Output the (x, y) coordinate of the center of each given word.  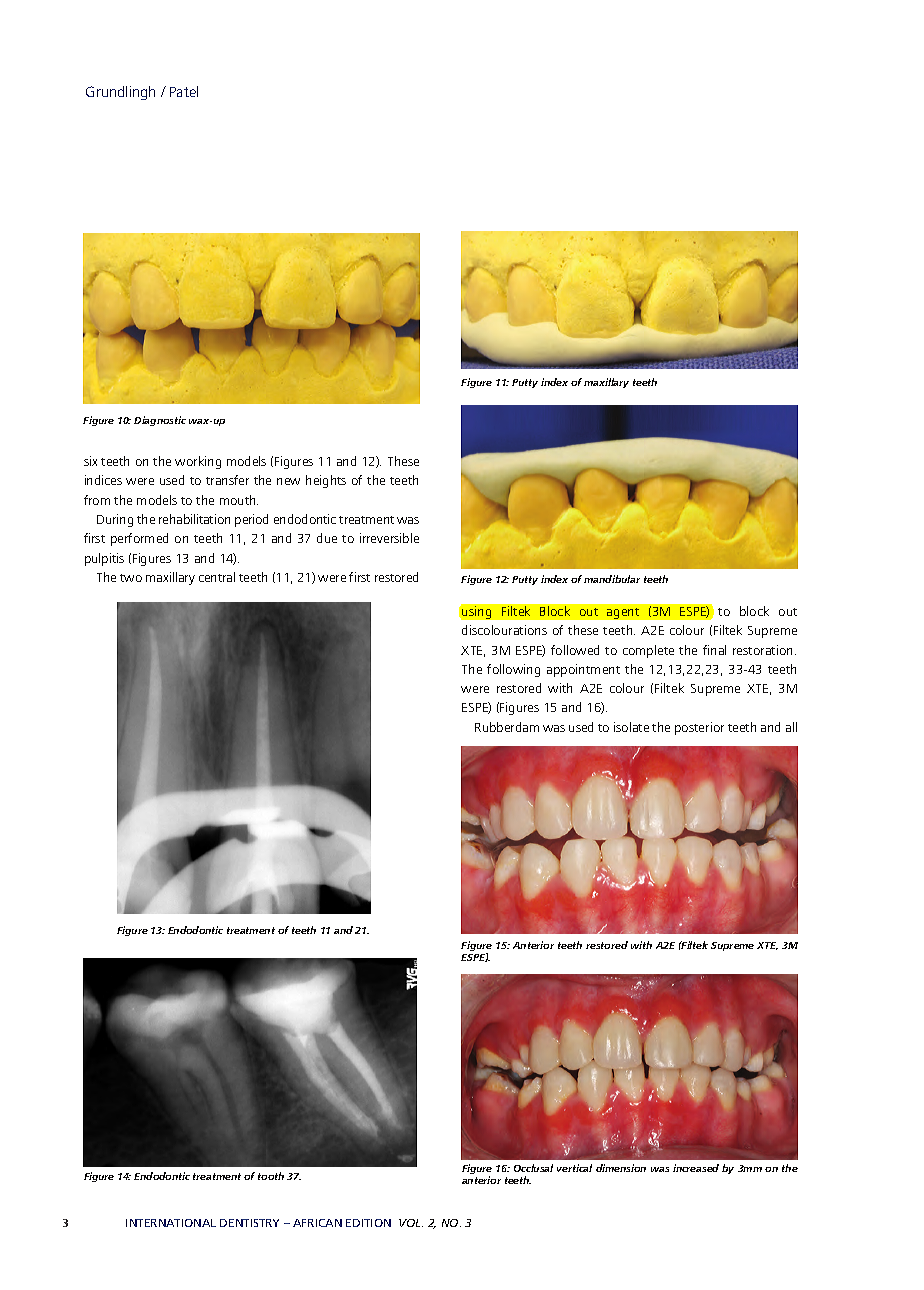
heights (326, 481)
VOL (411, 1223)
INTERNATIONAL (171, 1223)
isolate (631, 727)
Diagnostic (160, 421)
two (131, 578)
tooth (271, 1176)
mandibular (612, 579)
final (714, 650)
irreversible (389, 538)
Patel (184, 91)
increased (696, 1168)
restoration (764, 650)
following (513, 670)
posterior (699, 728)
